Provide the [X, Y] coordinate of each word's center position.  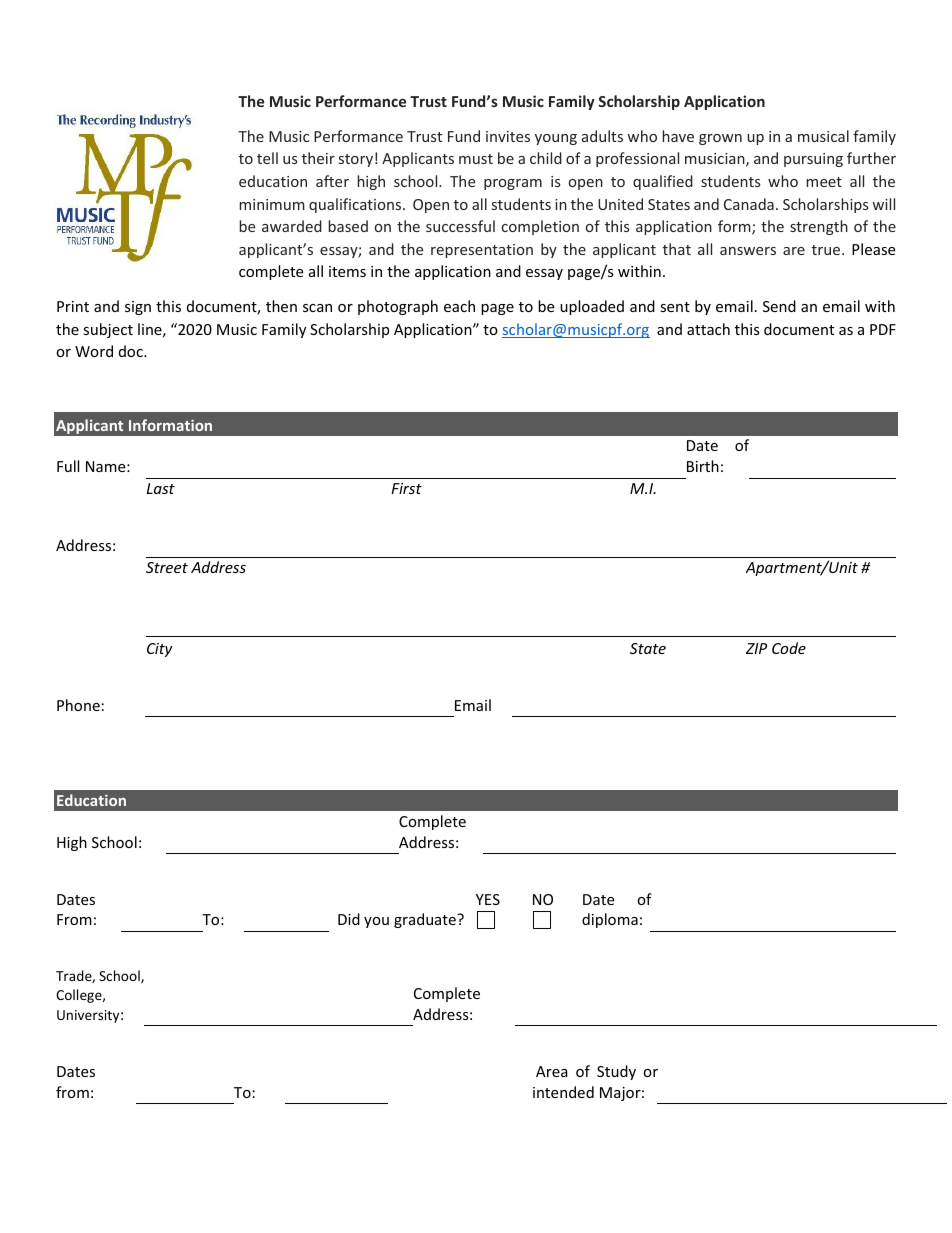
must [476, 159]
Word [94, 351]
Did [349, 919]
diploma [610, 920]
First [406, 488]
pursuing [813, 160]
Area [552, 1071]
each [459, 306]
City [160, 650]
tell [267, 158]
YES [488, 899]
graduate [426, 920]
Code [789, 648]
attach [708, 329]
